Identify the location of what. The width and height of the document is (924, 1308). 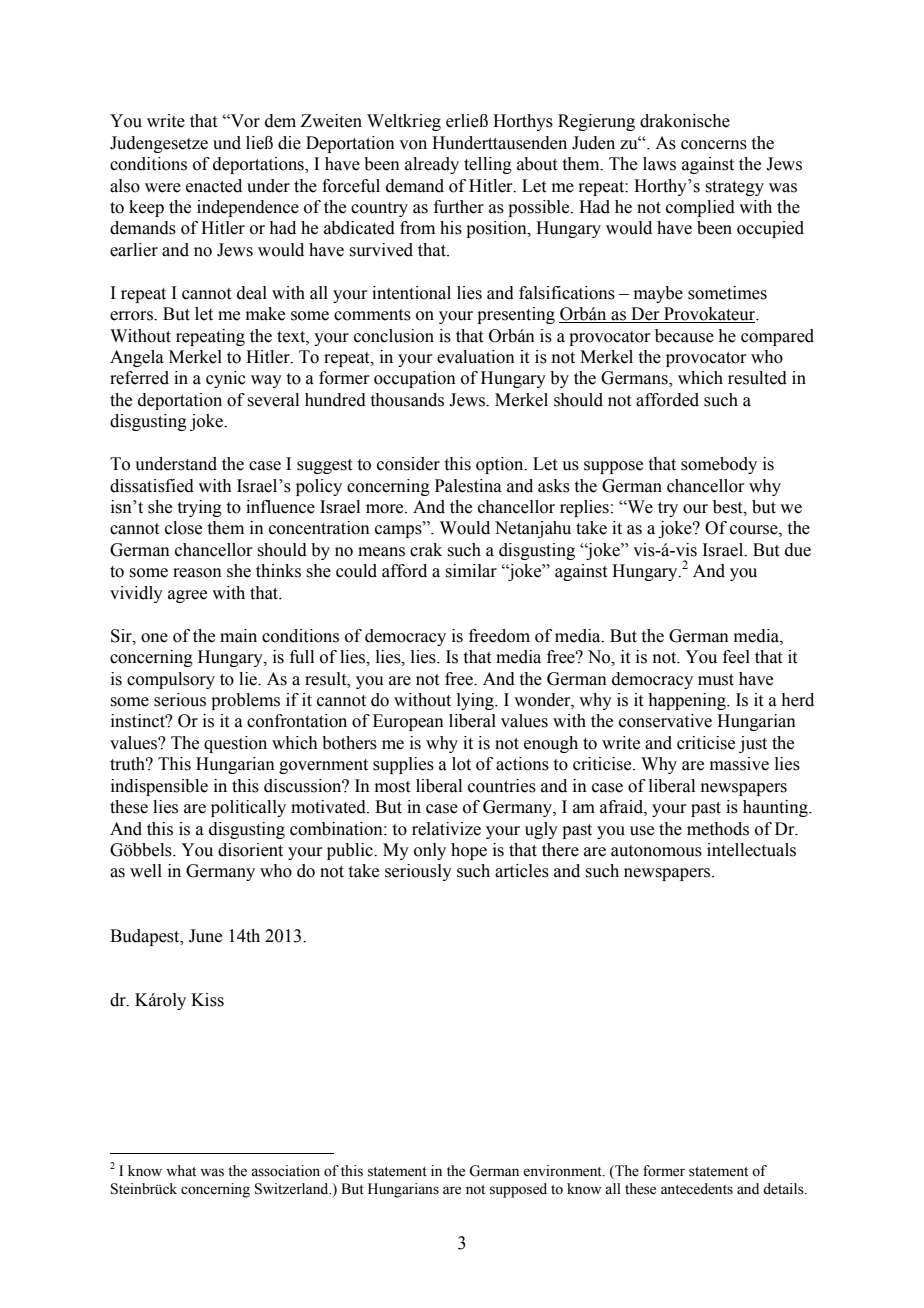
(181, 1171).
